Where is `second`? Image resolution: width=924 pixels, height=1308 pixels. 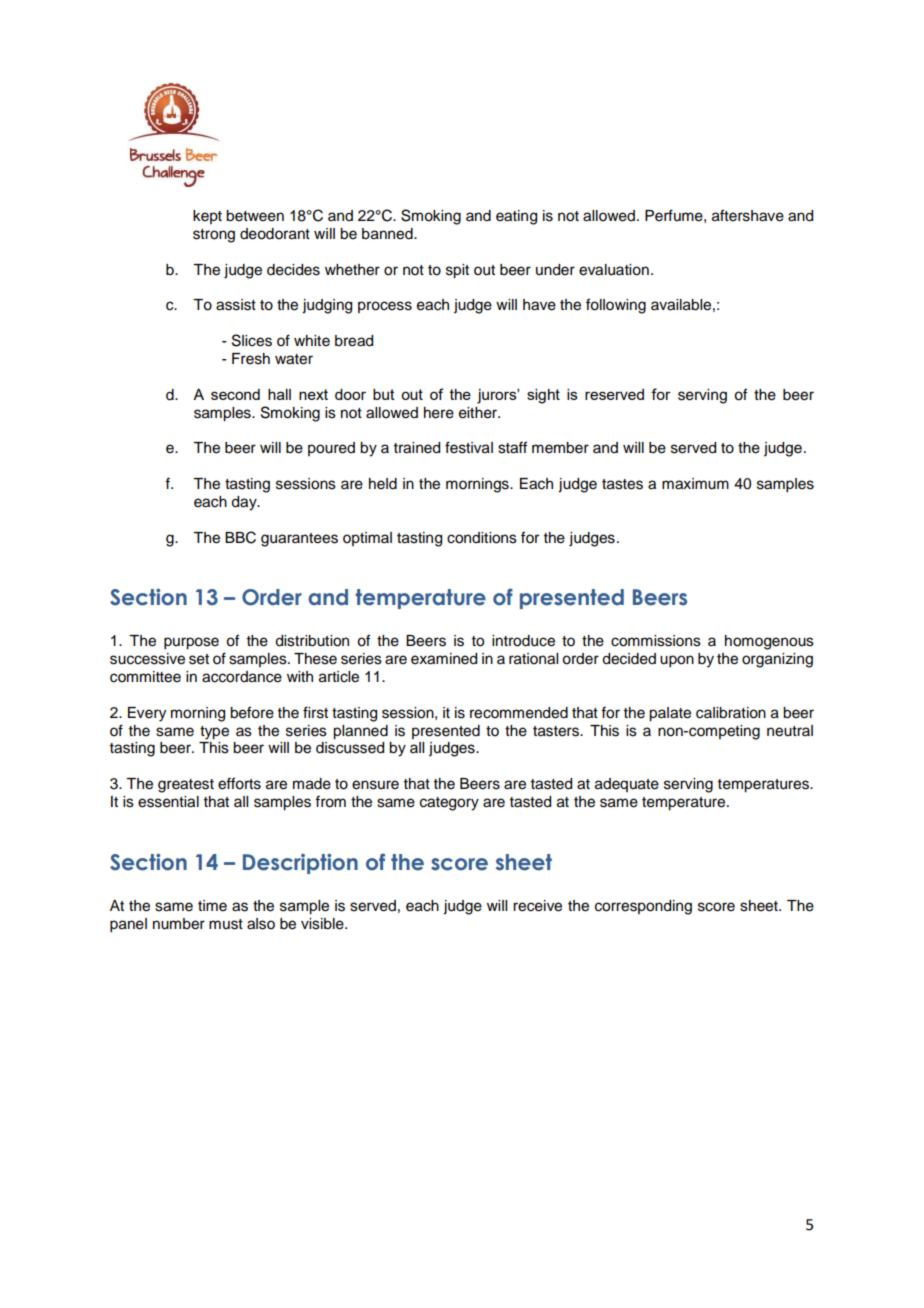 second is located at coordinates (235, 394).
